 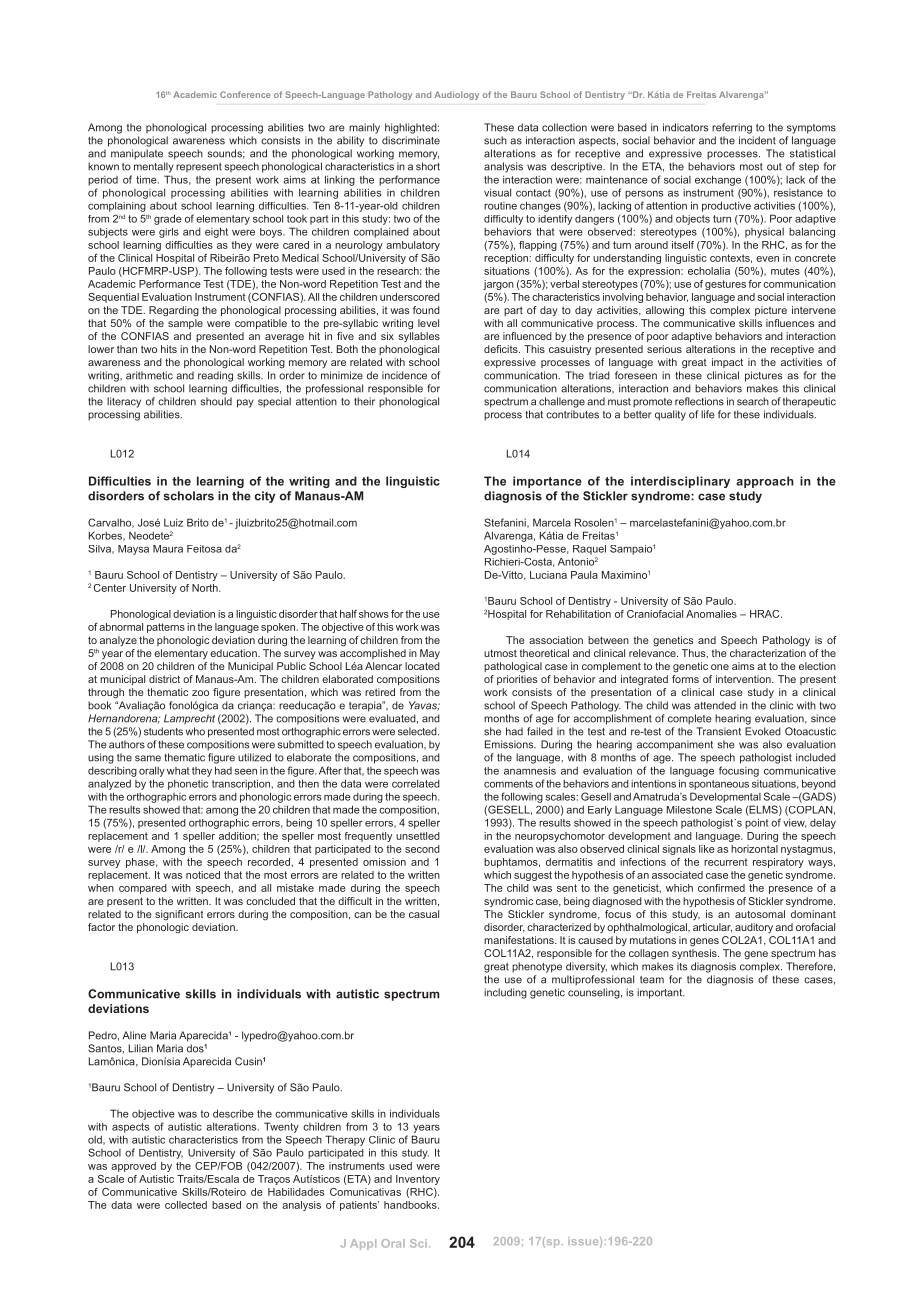 I want to click on referring, so click(x=732, y=128).
